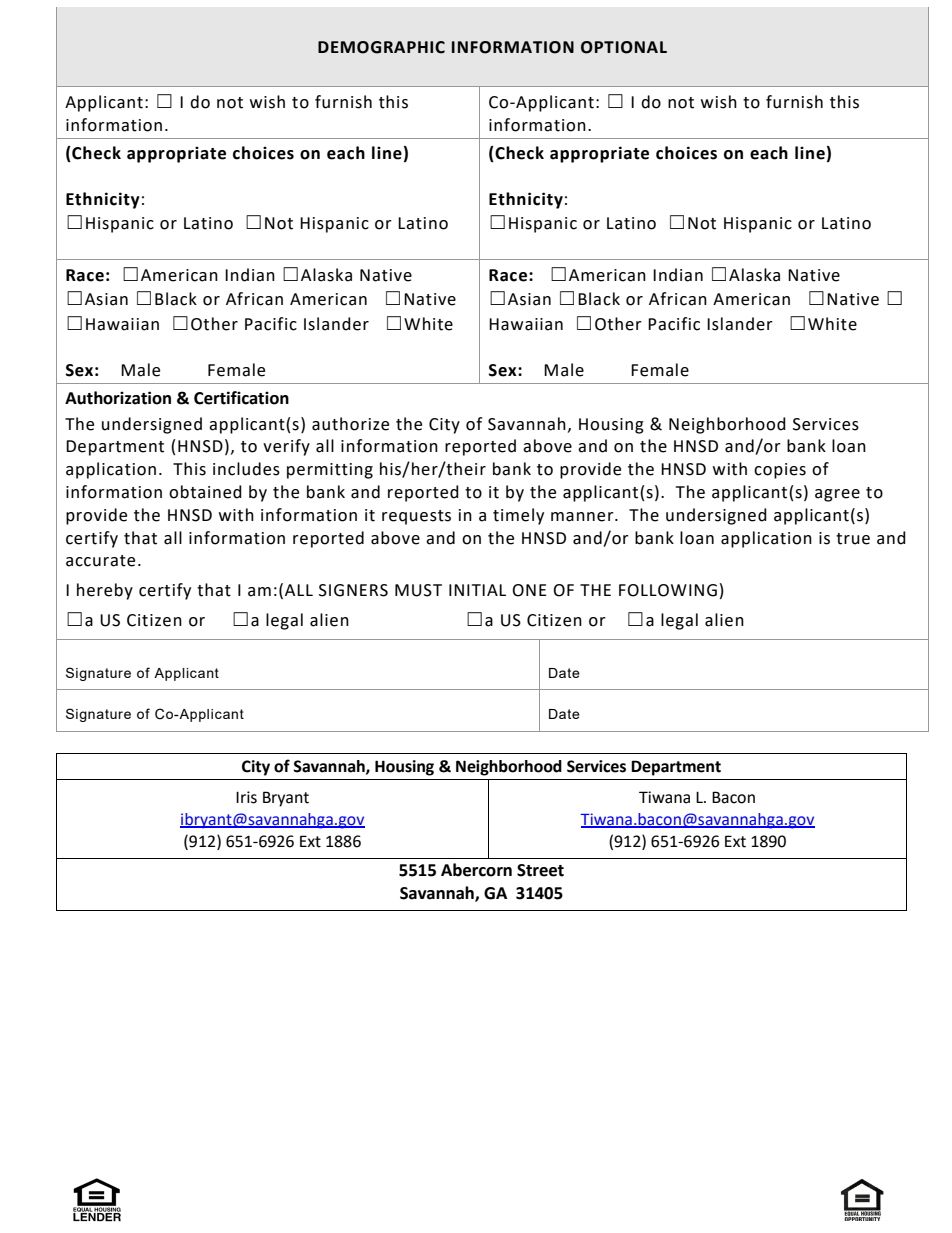  Describe the element at coordinates (105, 591) in the screenshot. I see `hereby` at that location.
